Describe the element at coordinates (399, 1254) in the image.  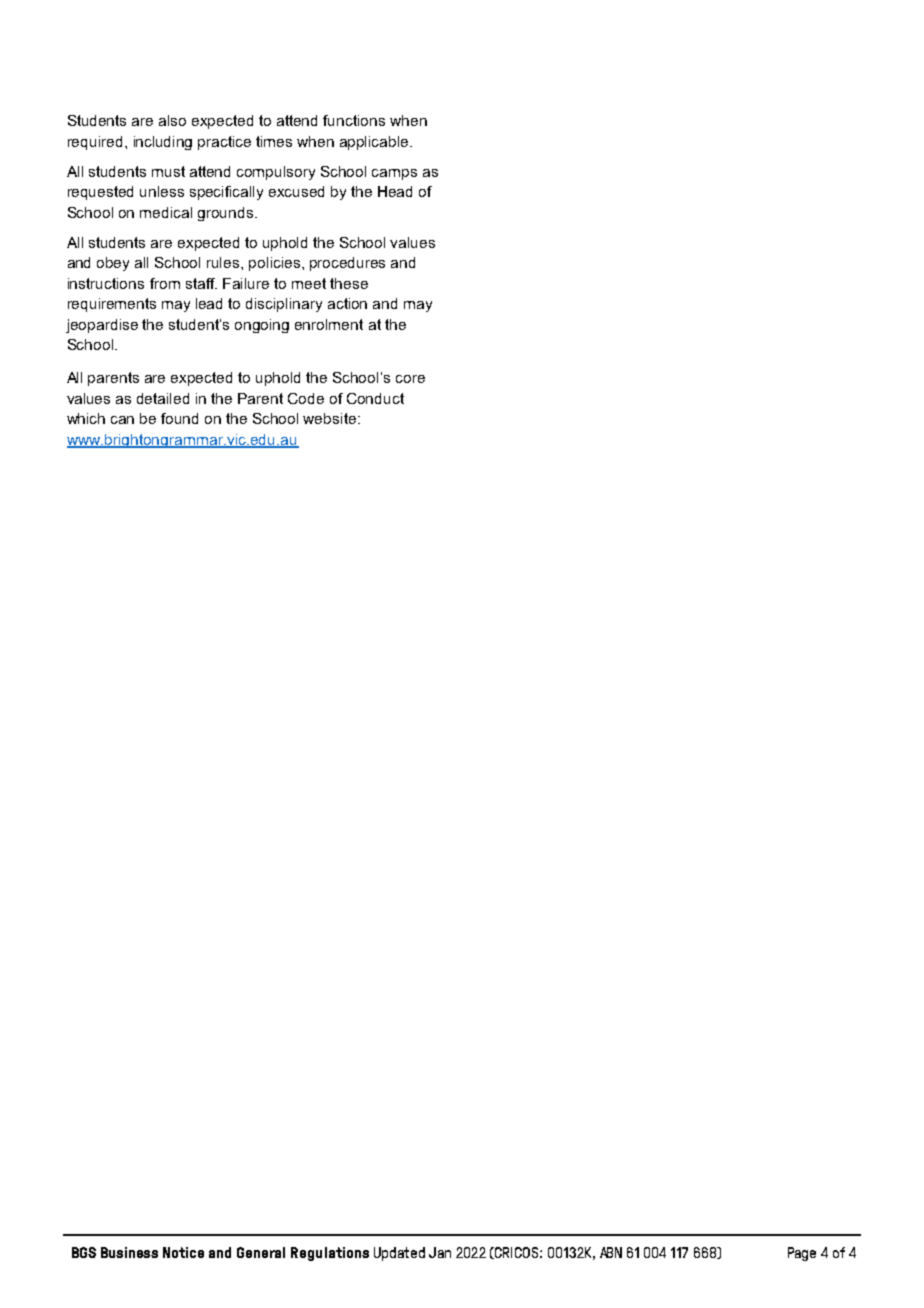
I see `Updated` at that location.
